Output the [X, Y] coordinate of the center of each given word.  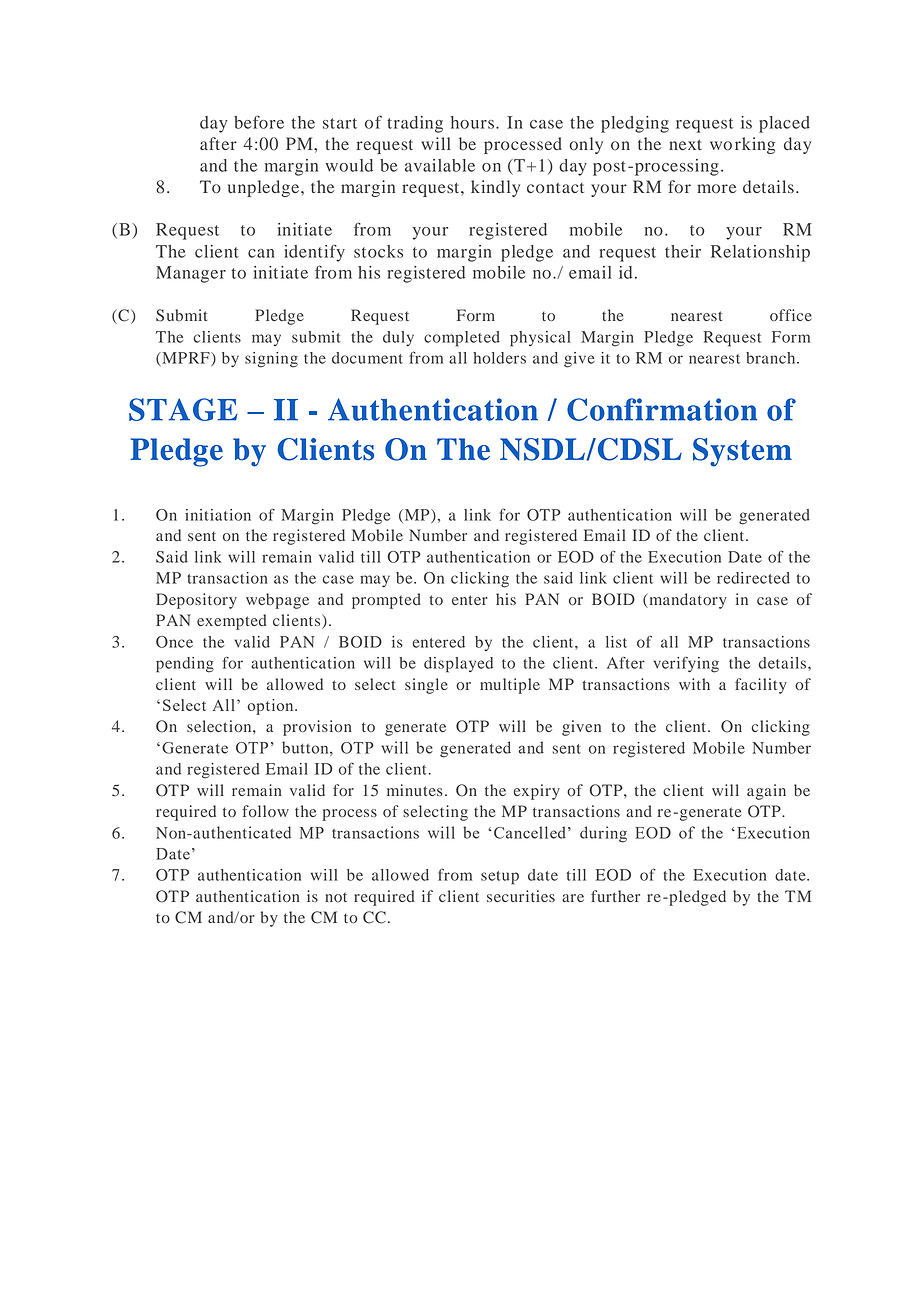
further [615, 896]
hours [472, 122]
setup [500, 878]
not [336, 897]
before [259, 122]
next [685, 144]
